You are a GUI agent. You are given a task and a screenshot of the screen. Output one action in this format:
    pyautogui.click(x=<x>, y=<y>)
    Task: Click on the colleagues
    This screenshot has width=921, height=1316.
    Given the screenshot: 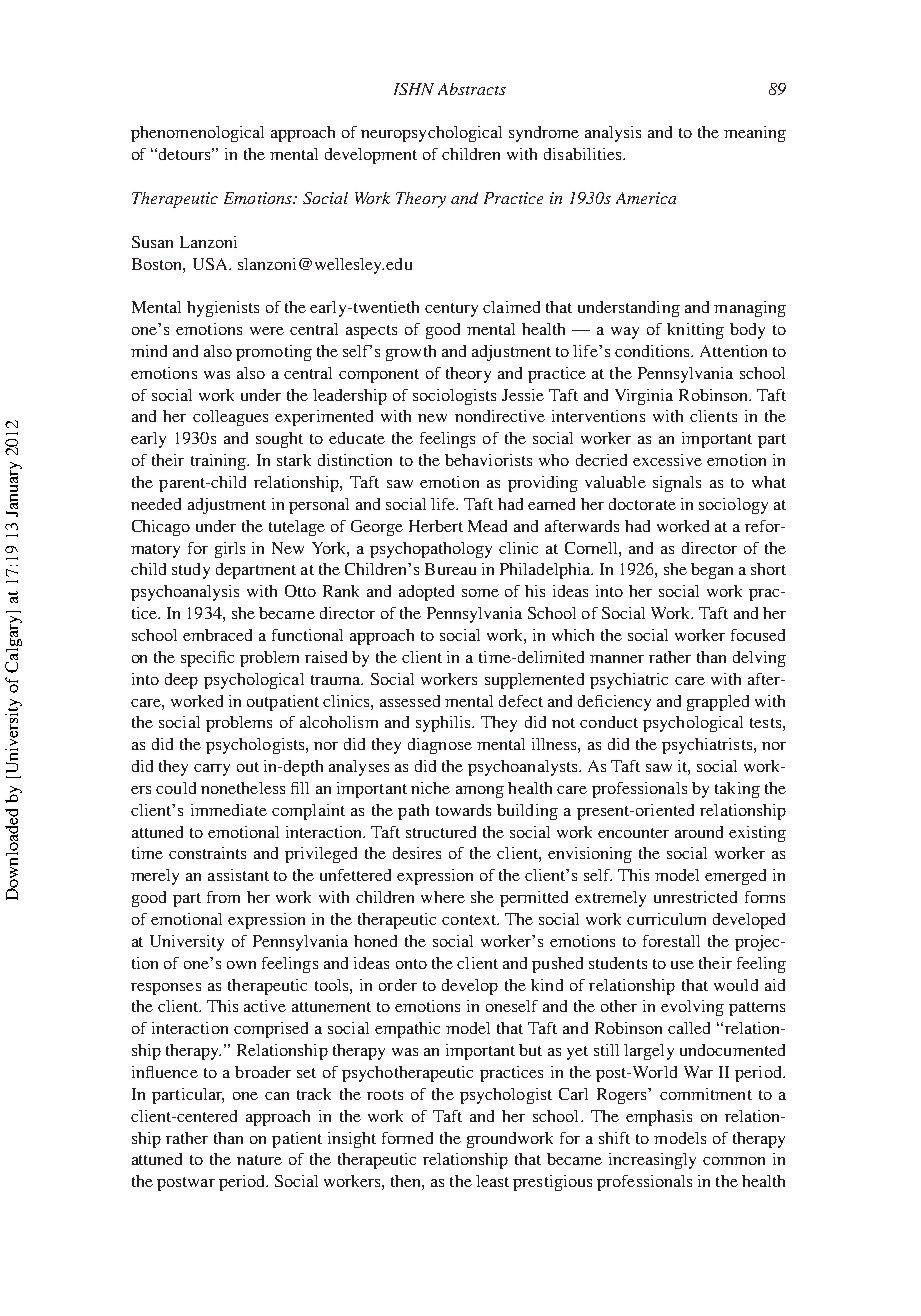 What is the action you would take?
    pyautogui.click(x=230, y=418)
